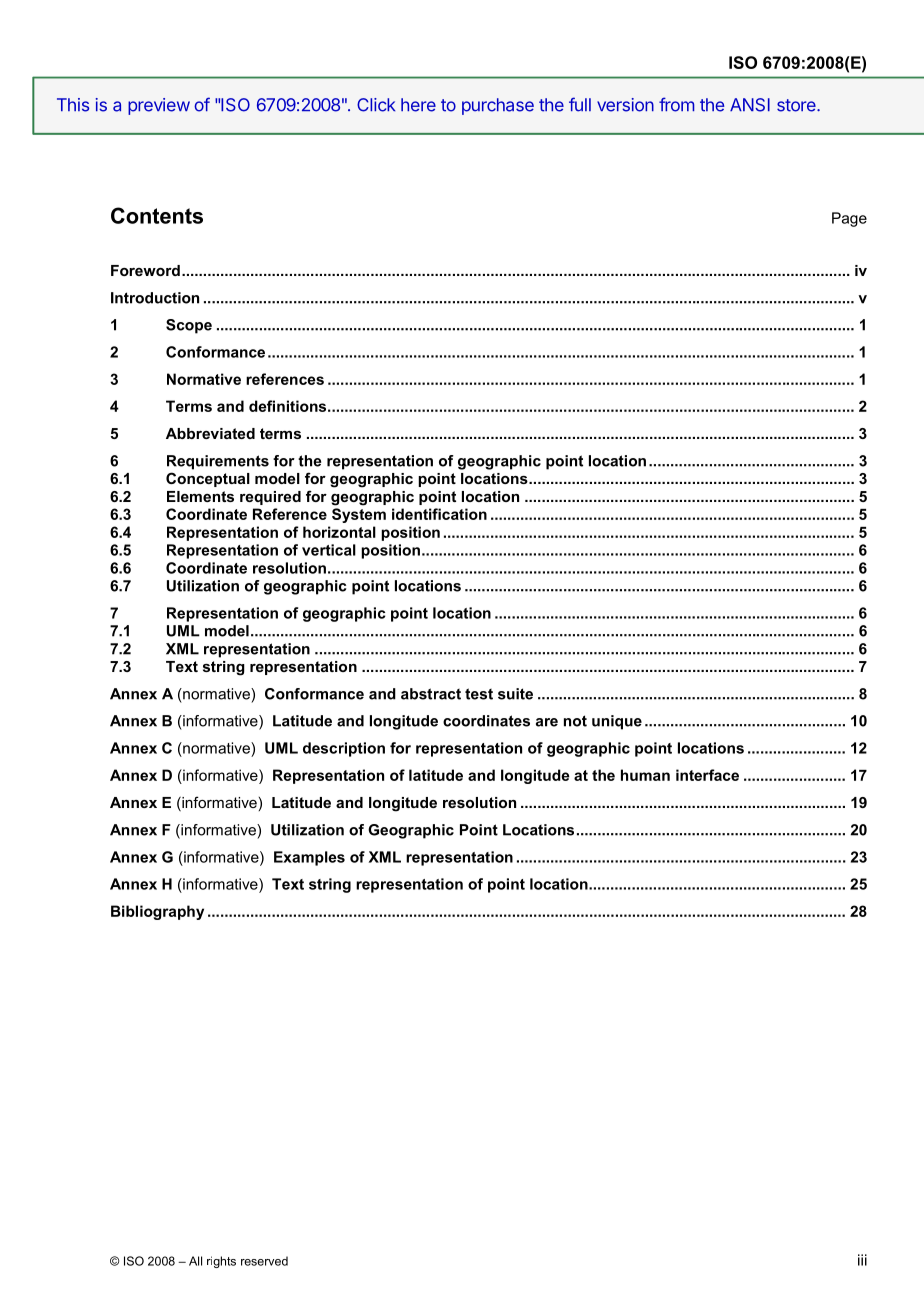  What do you see at coordinates (479, 694) in the document?
I see `test` at bounding box center [479, 694].
